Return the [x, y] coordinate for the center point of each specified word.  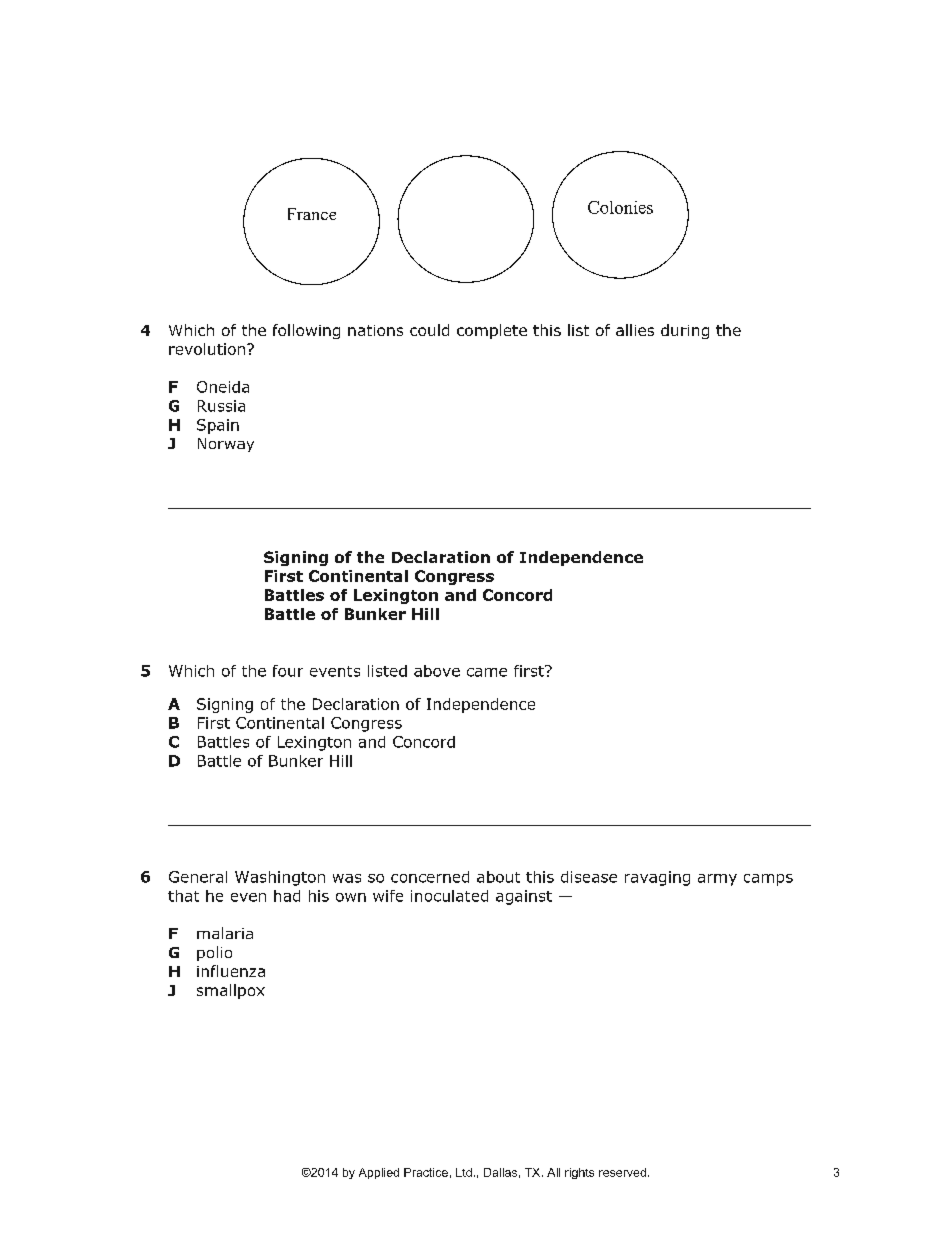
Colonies [620, 207]
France [312, 214]
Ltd [464, 1172]
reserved [622, 1172]
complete [492, 331]
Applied [379, 1173]
